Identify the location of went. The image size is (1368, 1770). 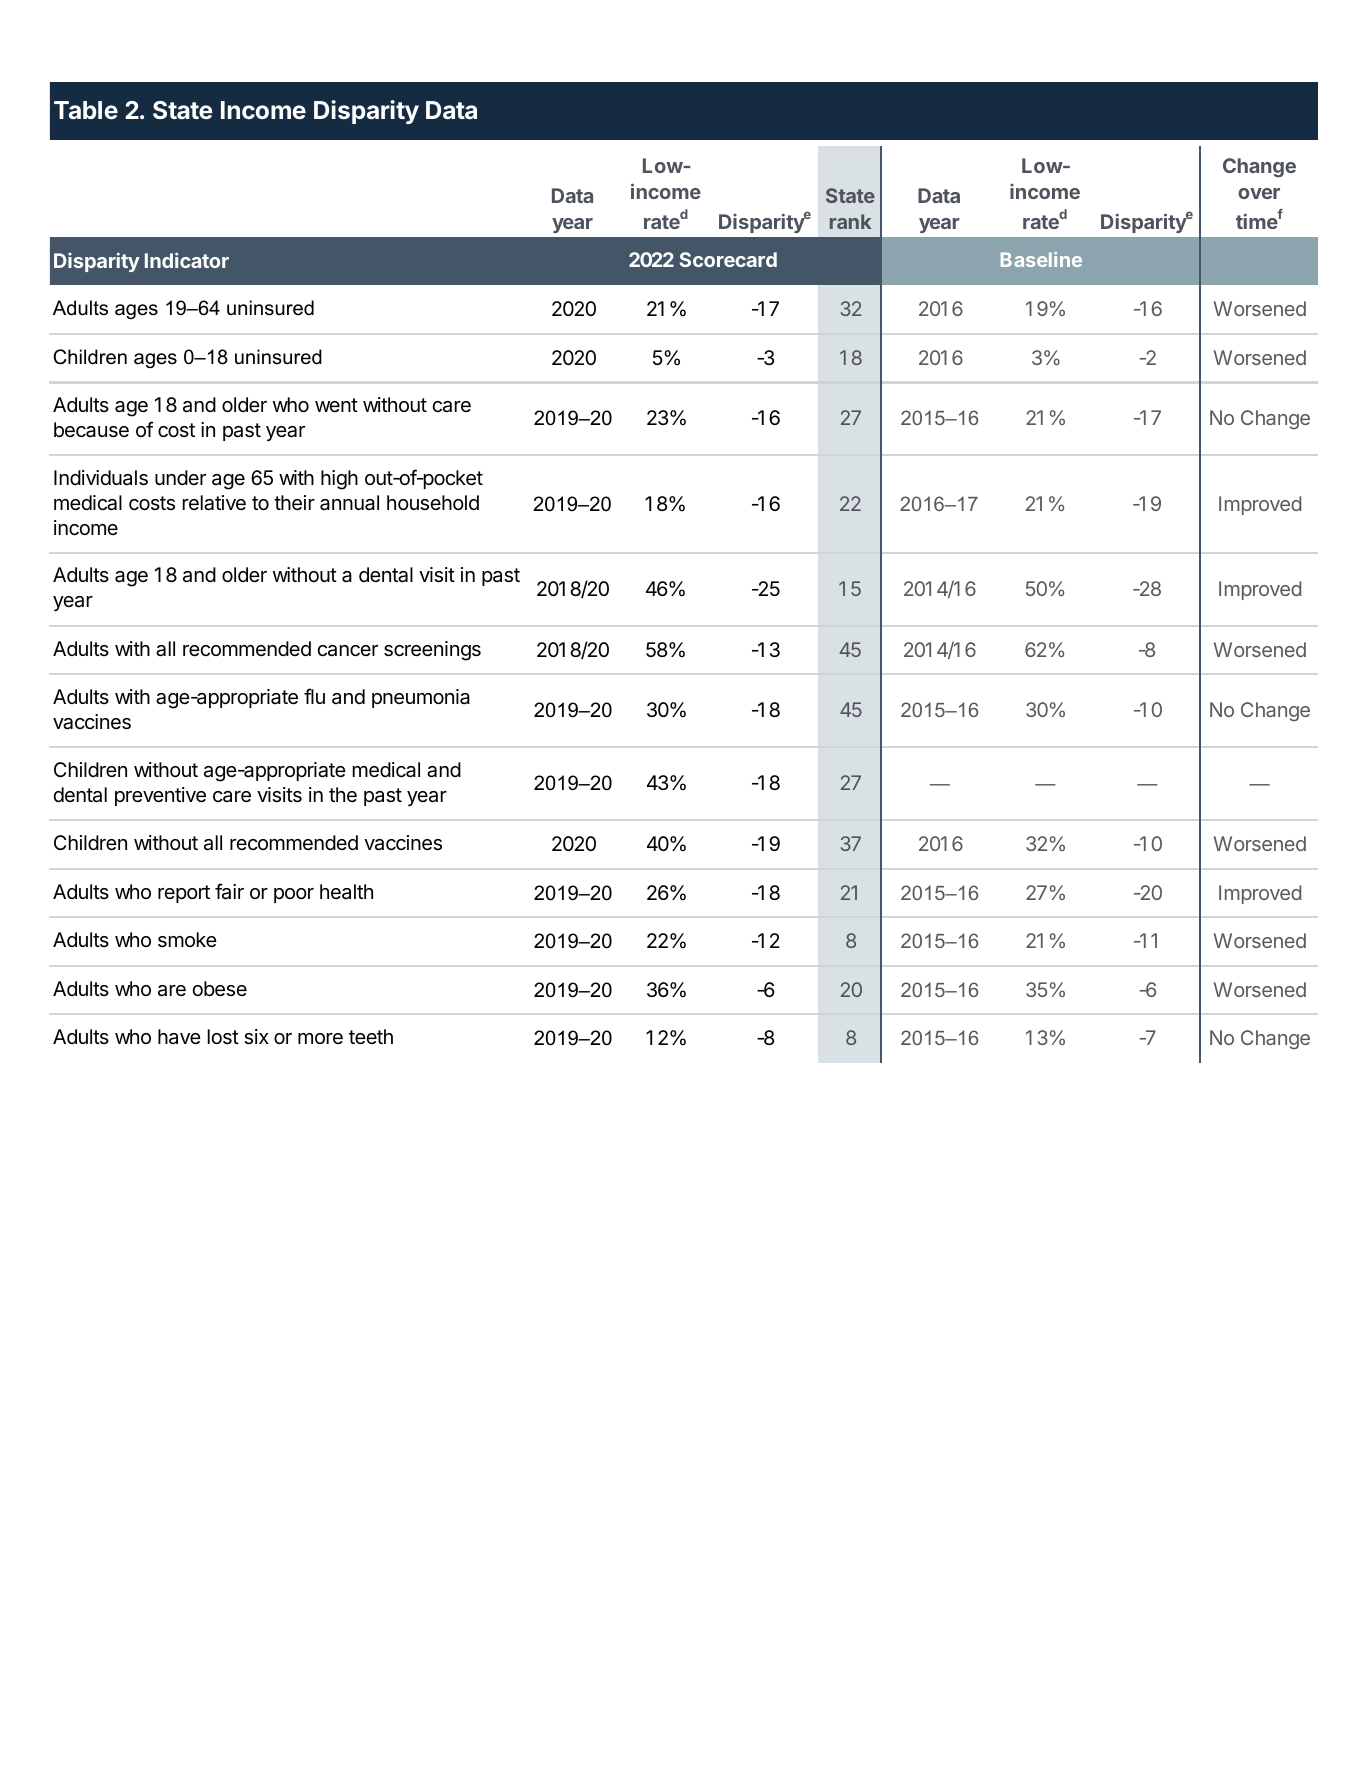
(336, 405).
